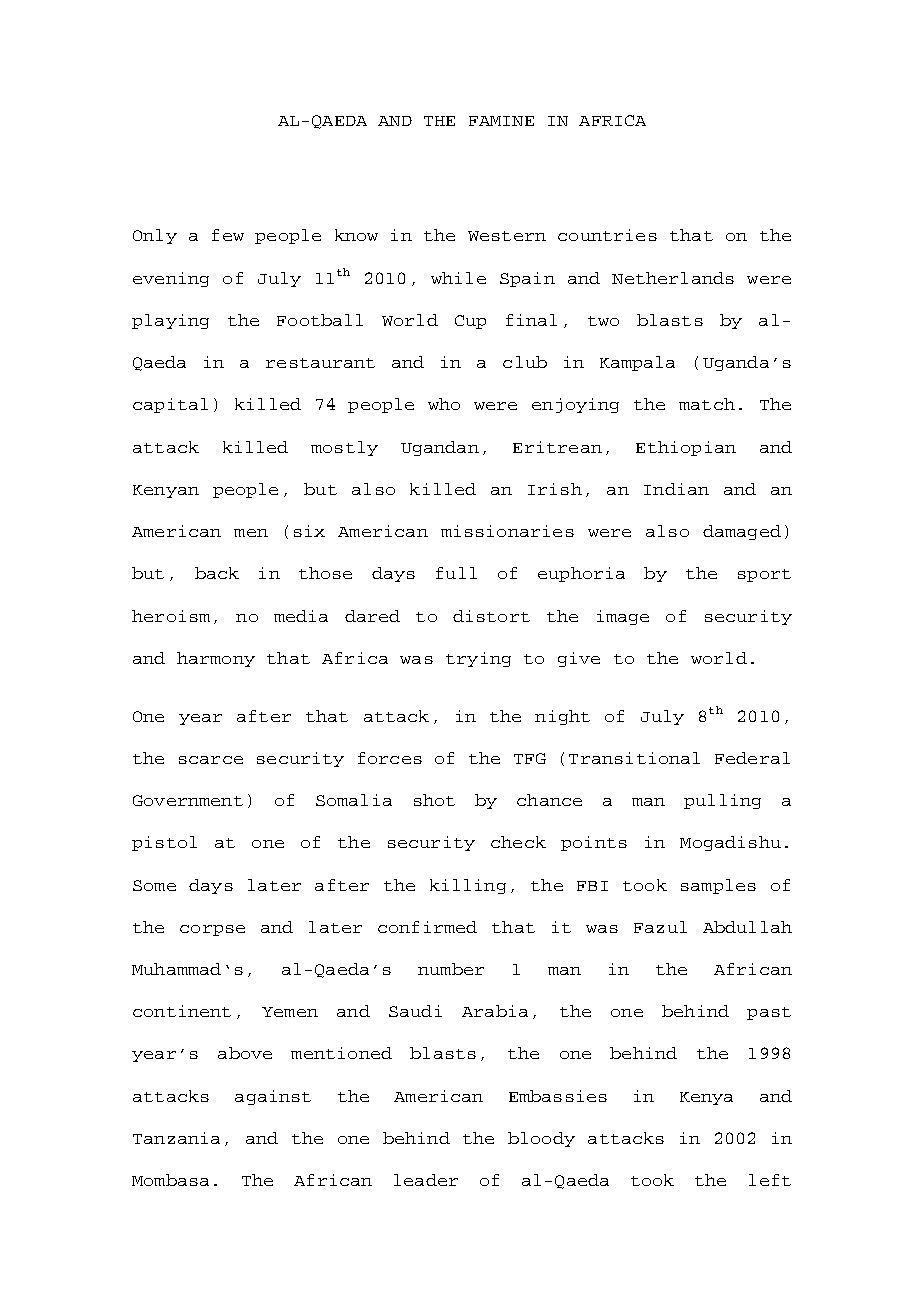  I want to click on leader, so click(426, 1180).
